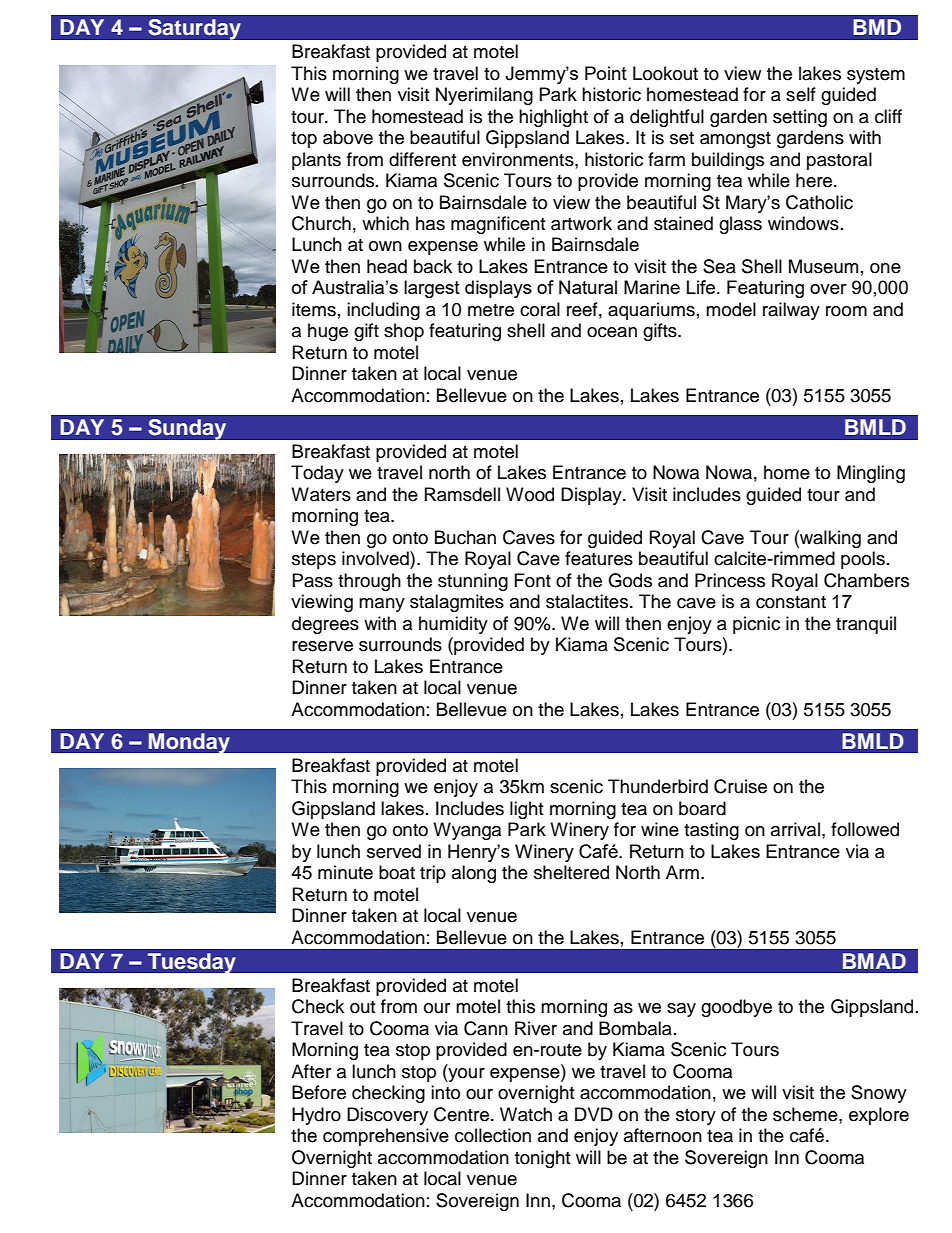 The width and height of the screenshot is (952, 1233). I want to click on many, so click(382, 605).
